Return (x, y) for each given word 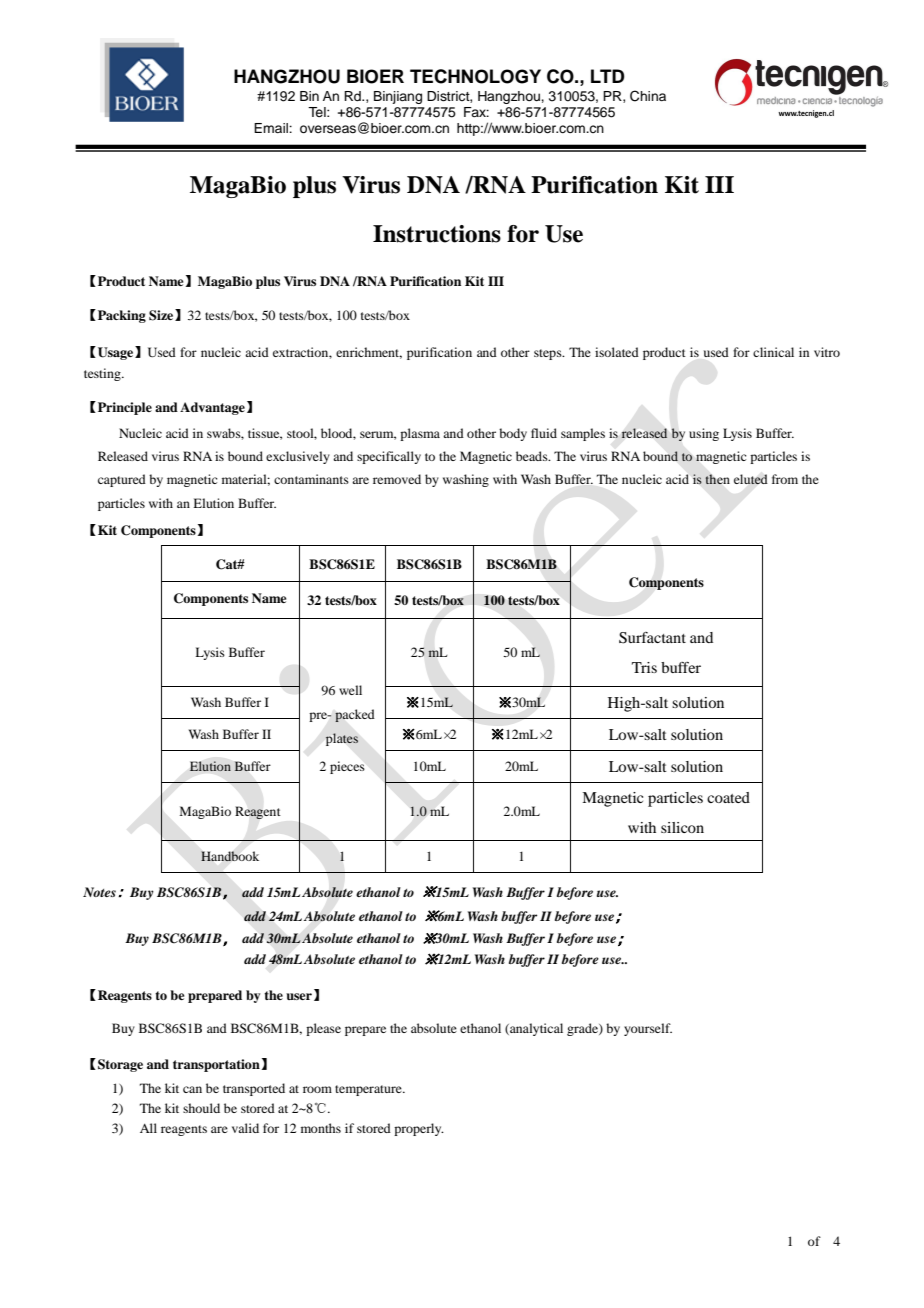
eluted (751, 479)
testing (103, 374)
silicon (682, 827)
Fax (476, 112)
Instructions (437, 234)
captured (122, 480)
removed (397, 479)
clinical (773, 352)
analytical (535, 1029)
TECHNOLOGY (475, 76)
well (350, 690)
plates (342, 739)
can (192, 1089)
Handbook (230, 856)
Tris (644, 667)
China (648, 96)
